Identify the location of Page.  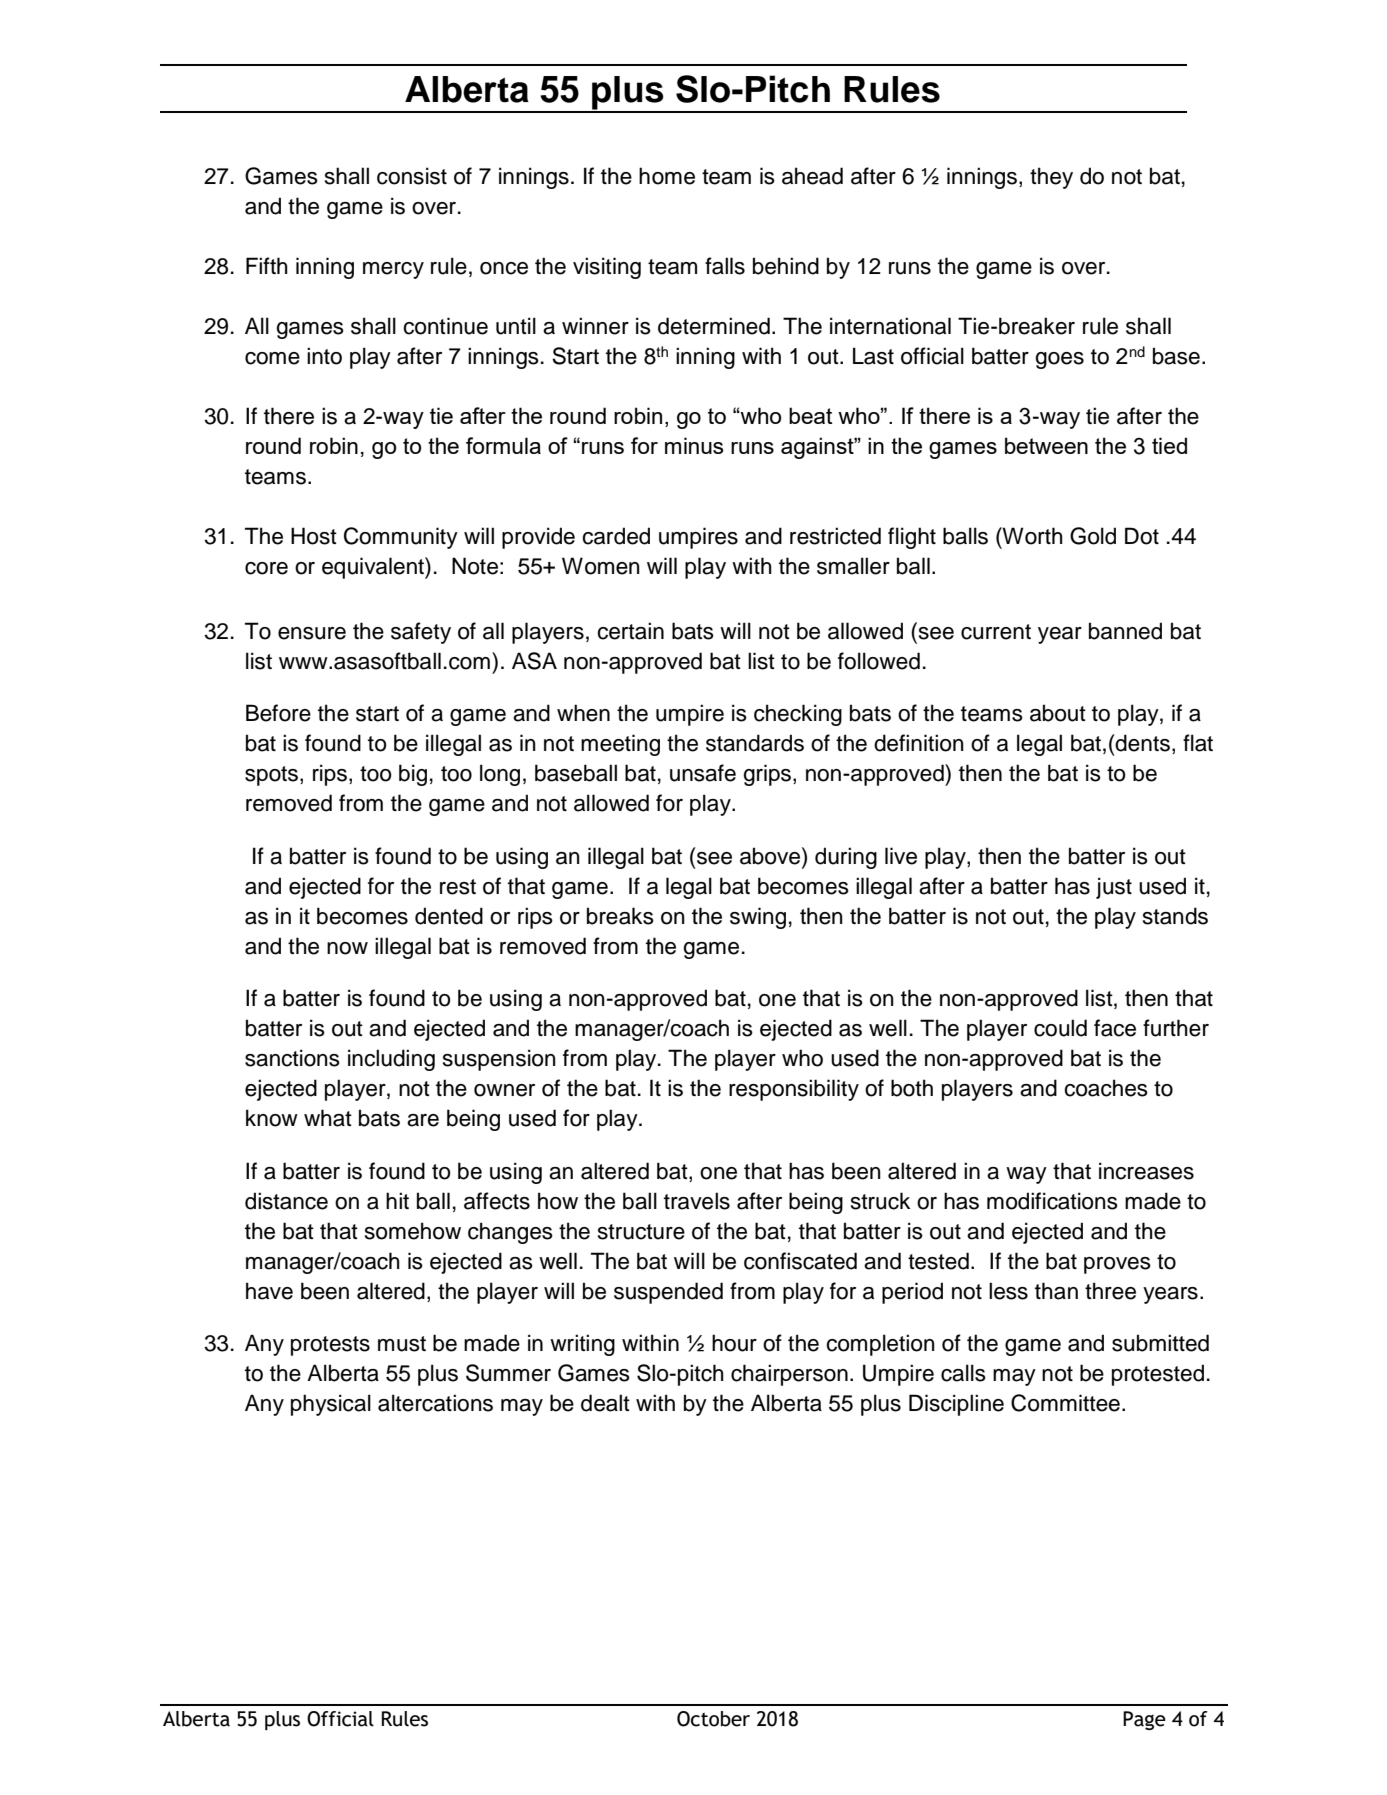
(1144, 1720).
